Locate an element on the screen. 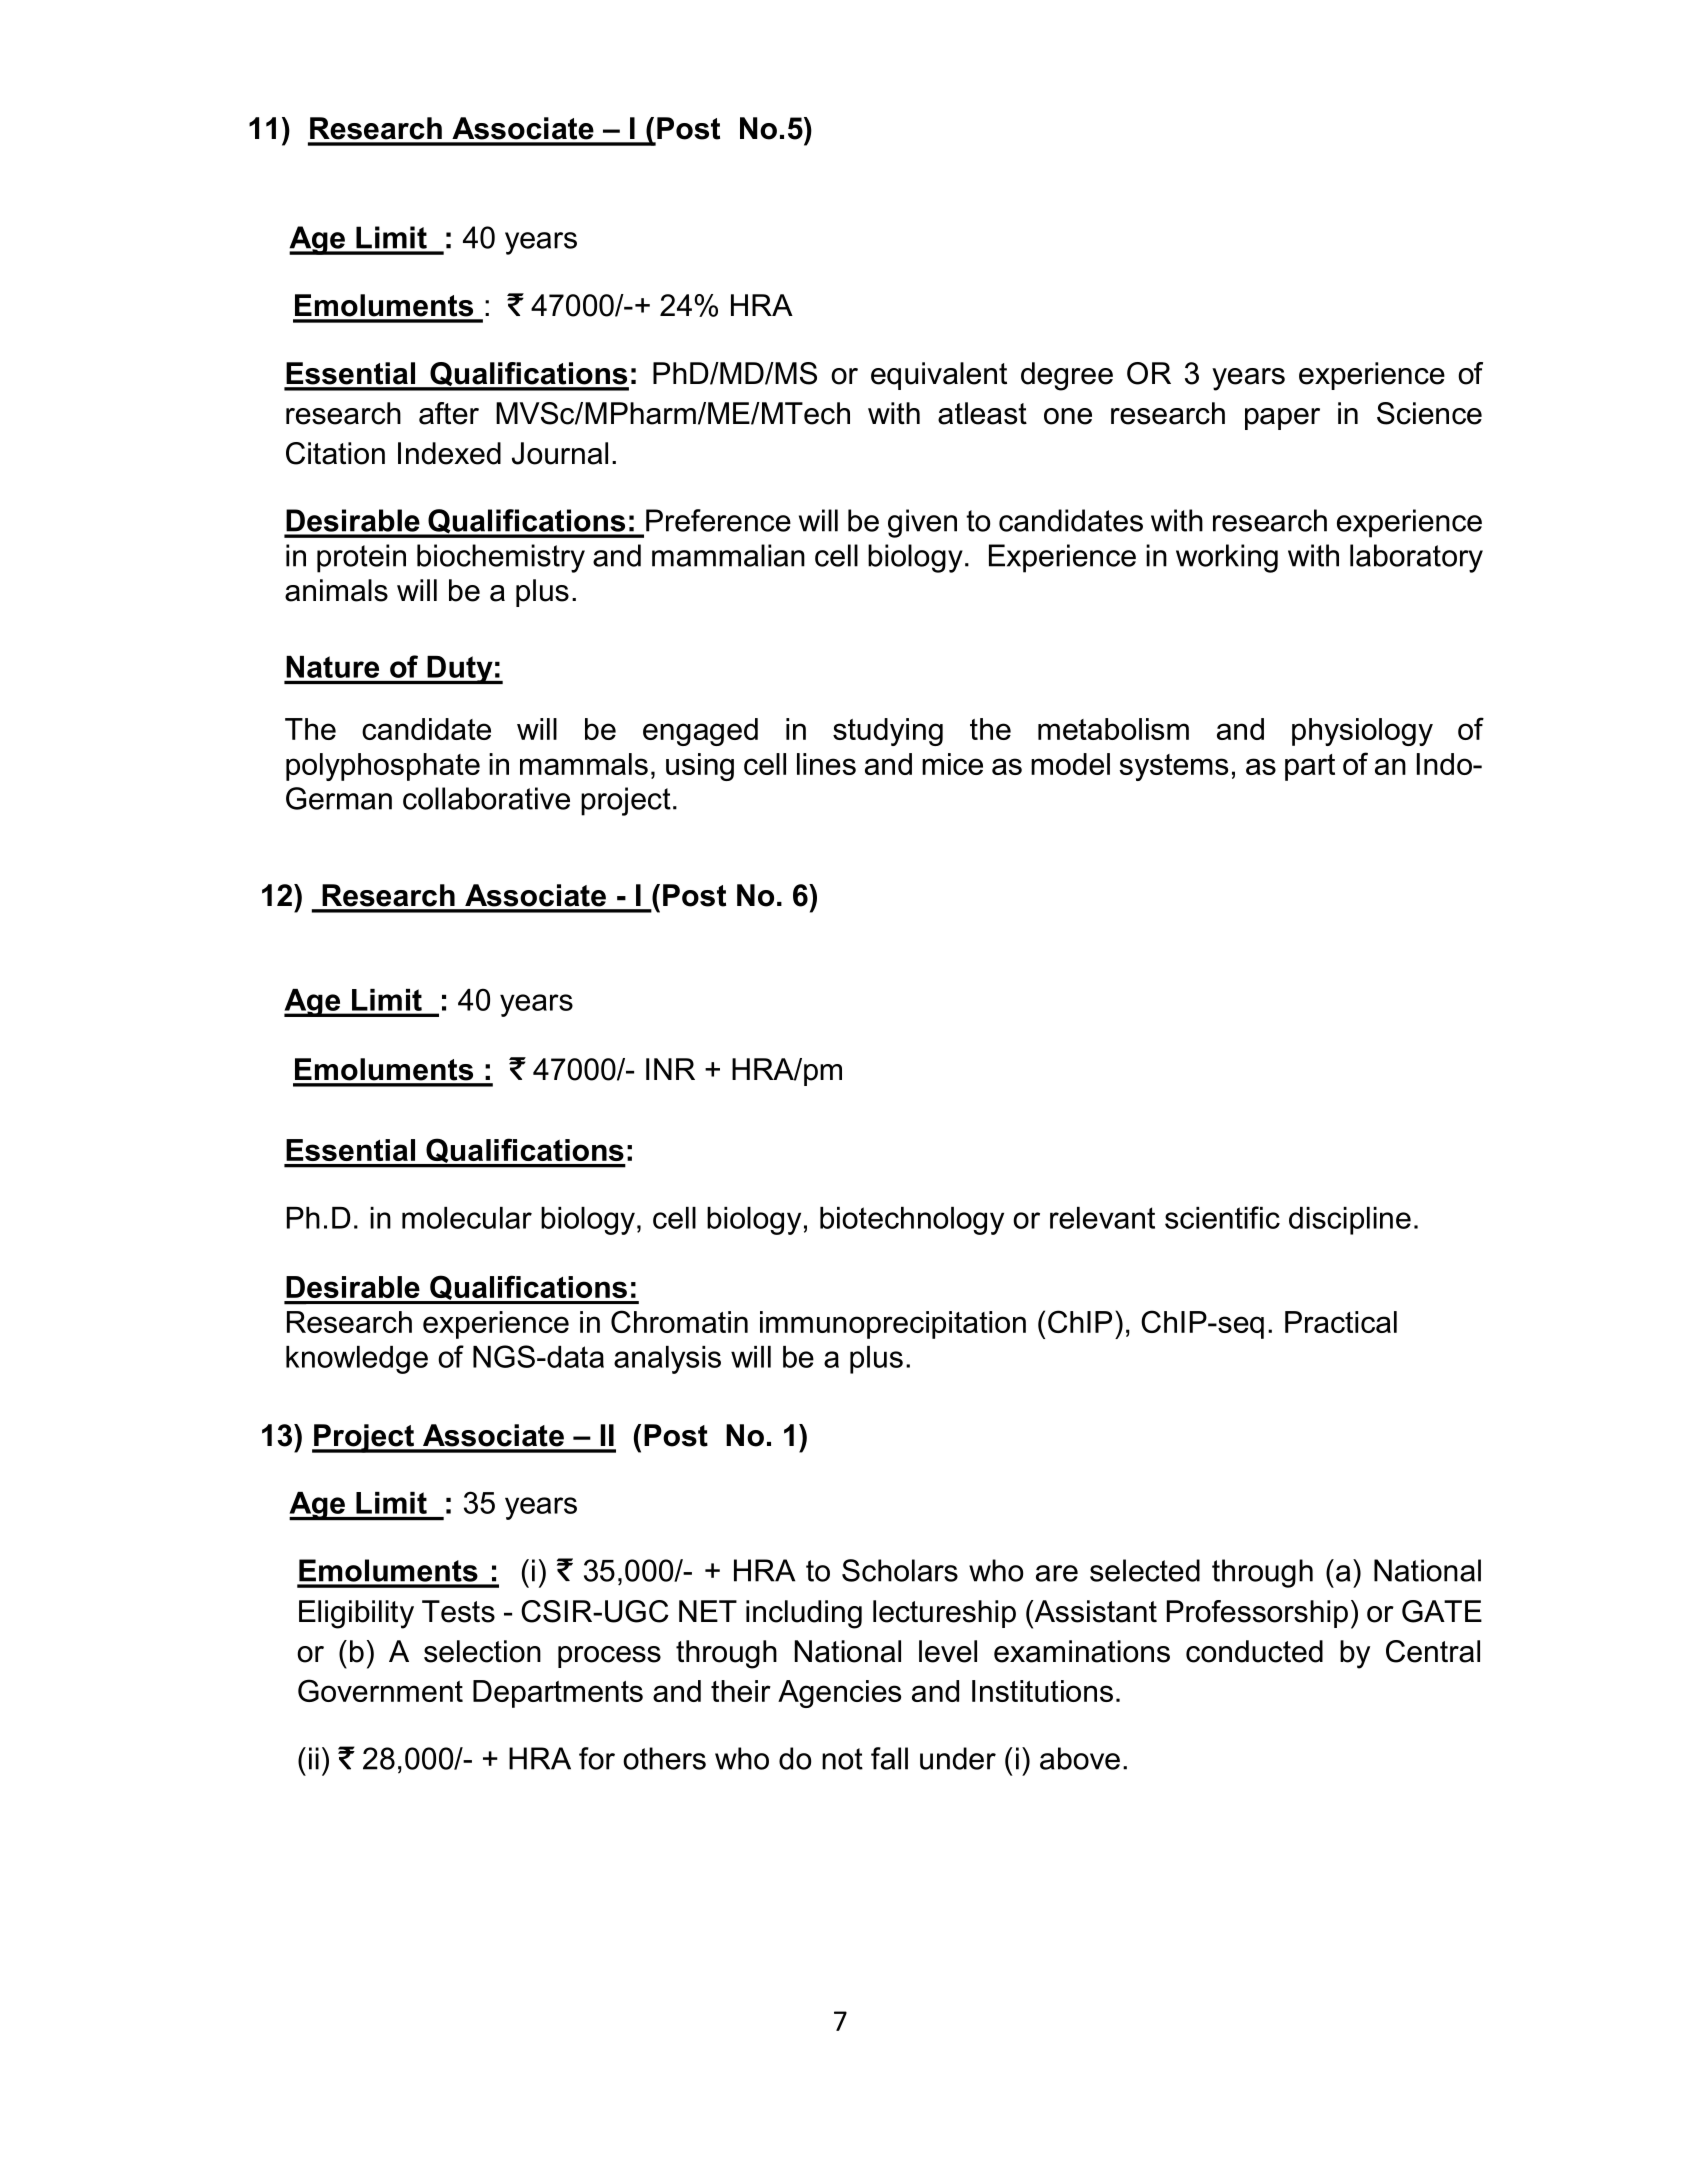 This screenshot has height=2175, width=1681. biotechnology is located at coordinates (912, 1221).
